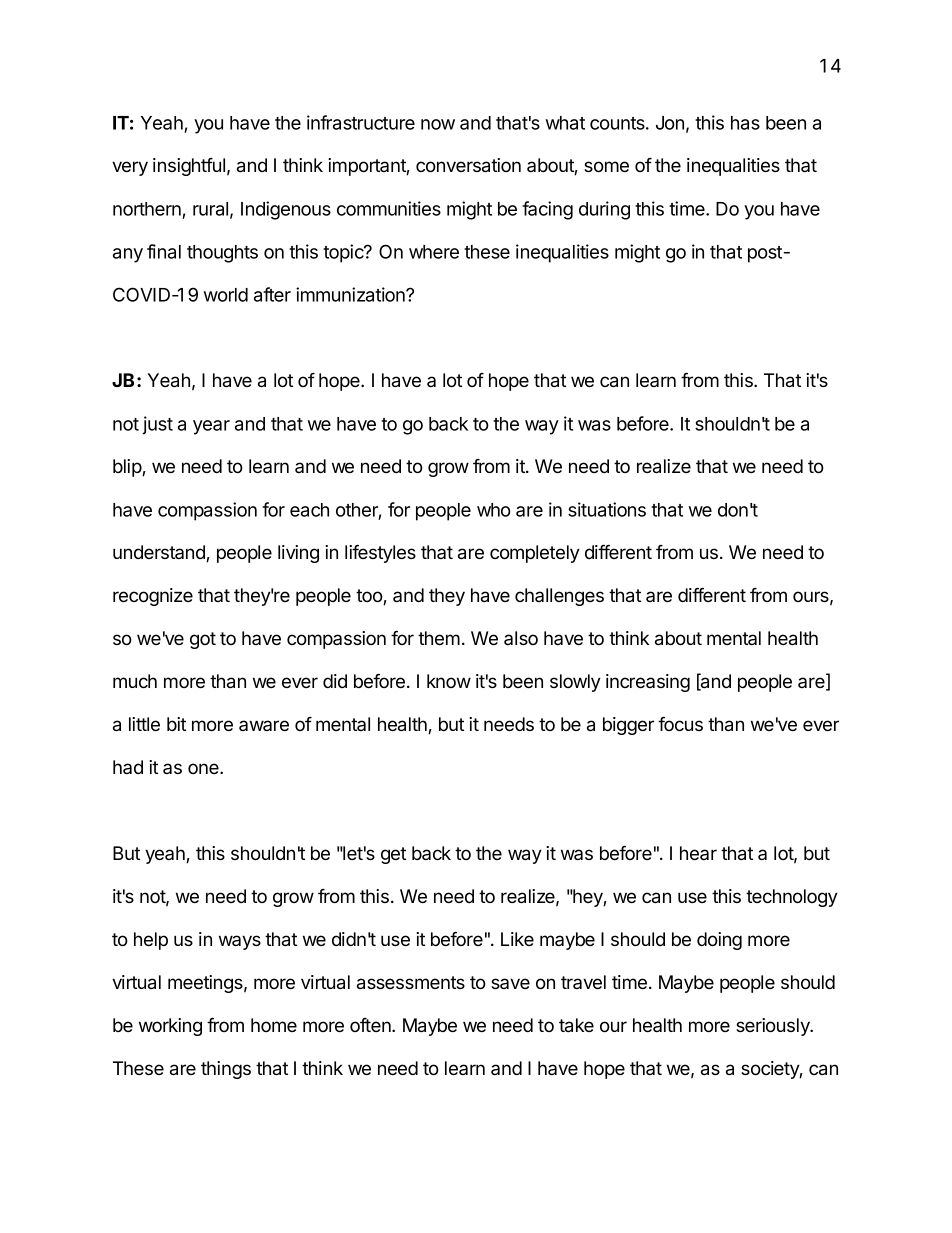 This screenshot has height=1233, width=952. Describe the element at coordinates (449, 681) in the screenshot. I see `know` at that location.
